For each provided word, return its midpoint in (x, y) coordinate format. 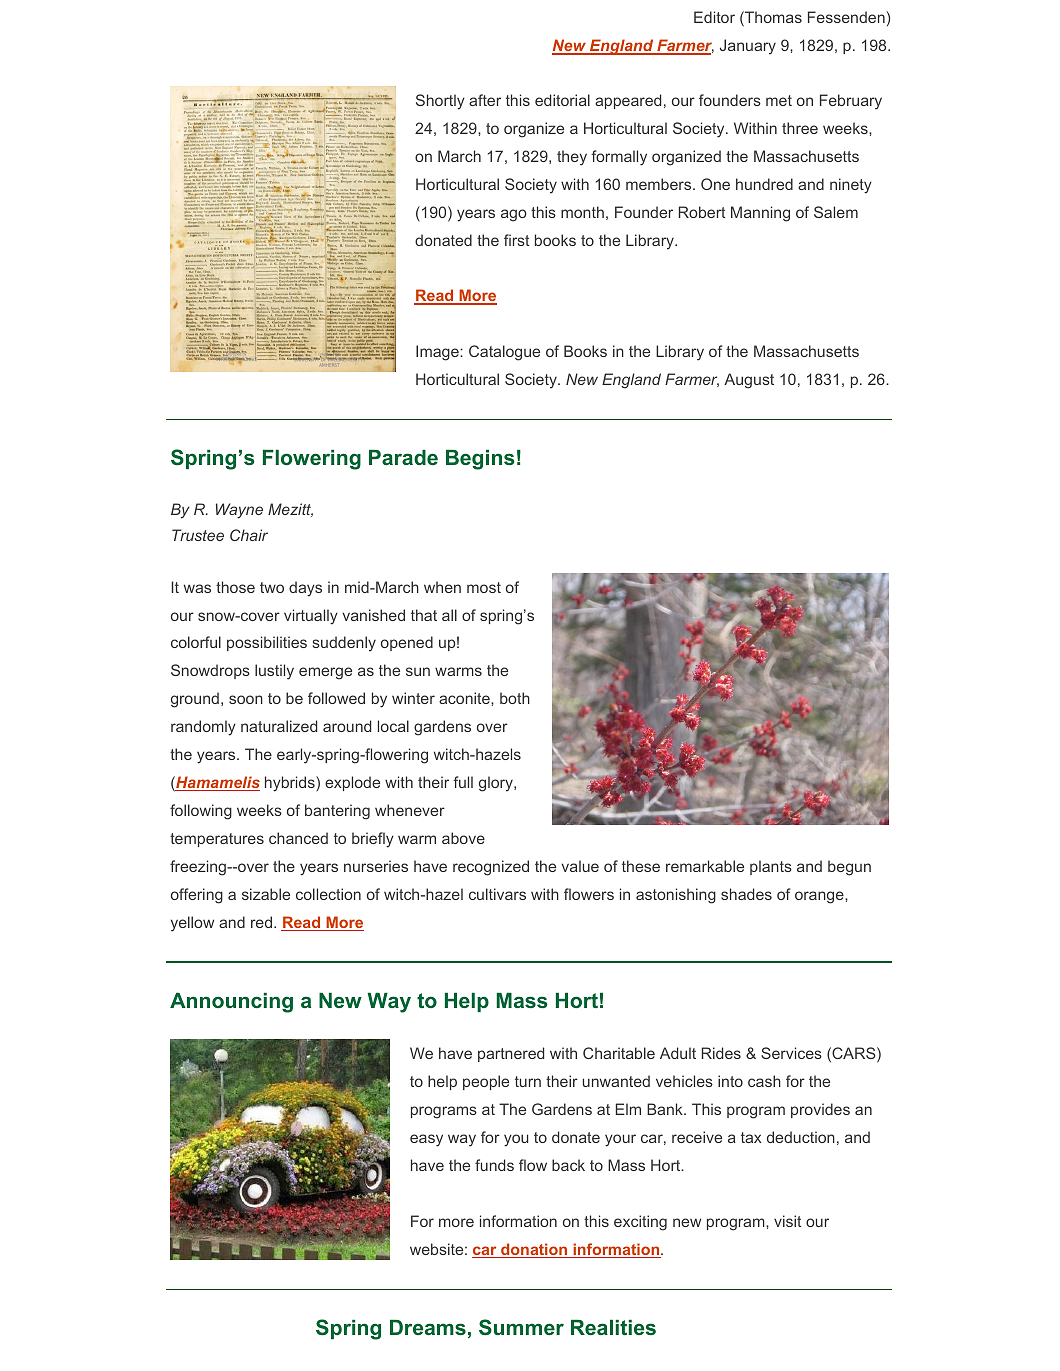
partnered (511, 1054)
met (779, 100)
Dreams (428, 1327)
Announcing (231, 1003)
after (485, 100)
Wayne (239, 511)
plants (771, 867)
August (749, 381)
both (515, 698)
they (572, 158)
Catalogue (504, 353)
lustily (274, 672)
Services (791, 1053)
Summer (521, 1327)
